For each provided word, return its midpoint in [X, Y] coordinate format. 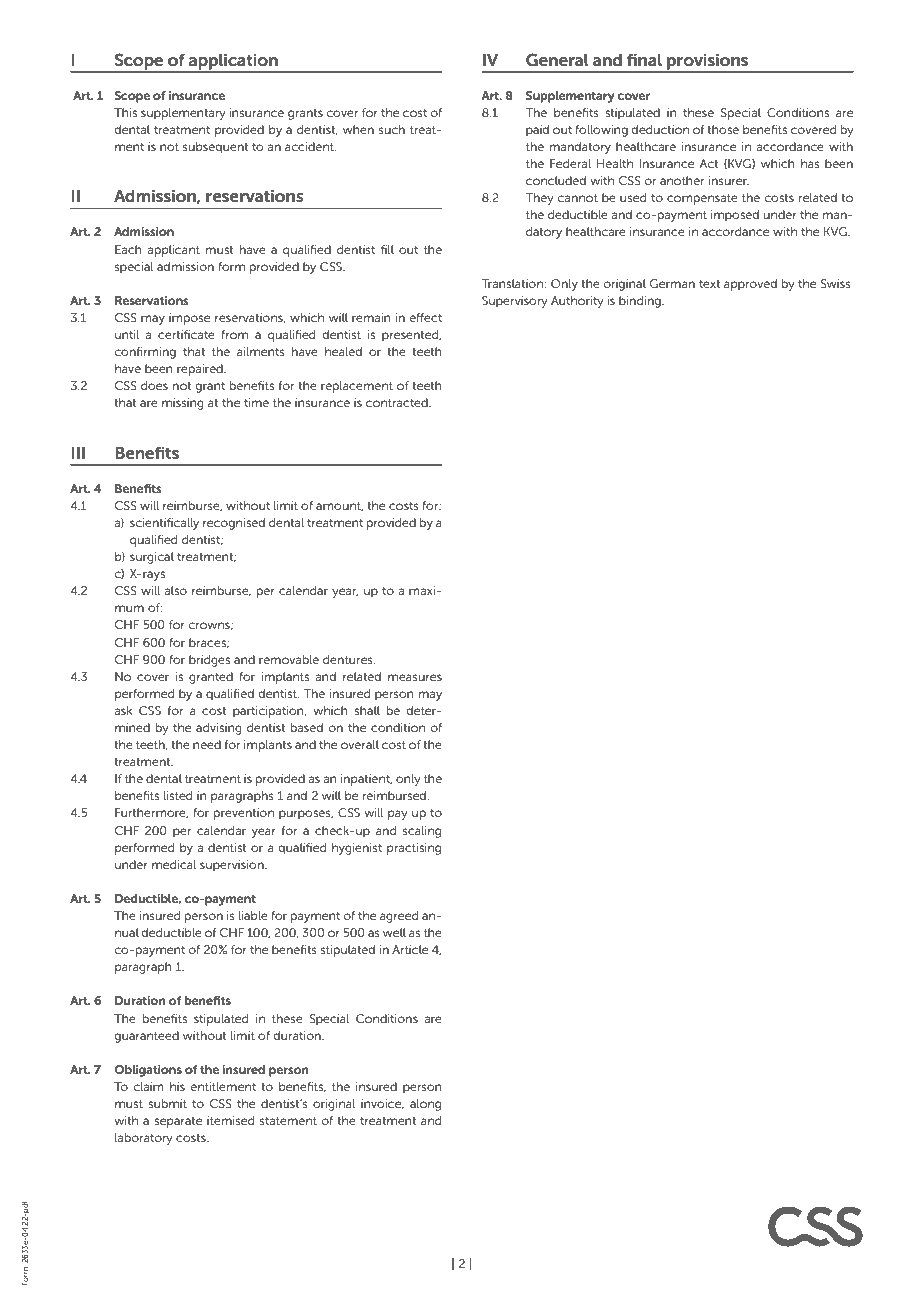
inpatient [366, 780]
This [125, 112]
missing [183, 404]
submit [167, 1103]
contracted [398, 402]
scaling [422, 832]
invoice [382, 1104]
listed [178, 795]
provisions [707, 62]
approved [750, 285]
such [392, 129]
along [425, 1105]
